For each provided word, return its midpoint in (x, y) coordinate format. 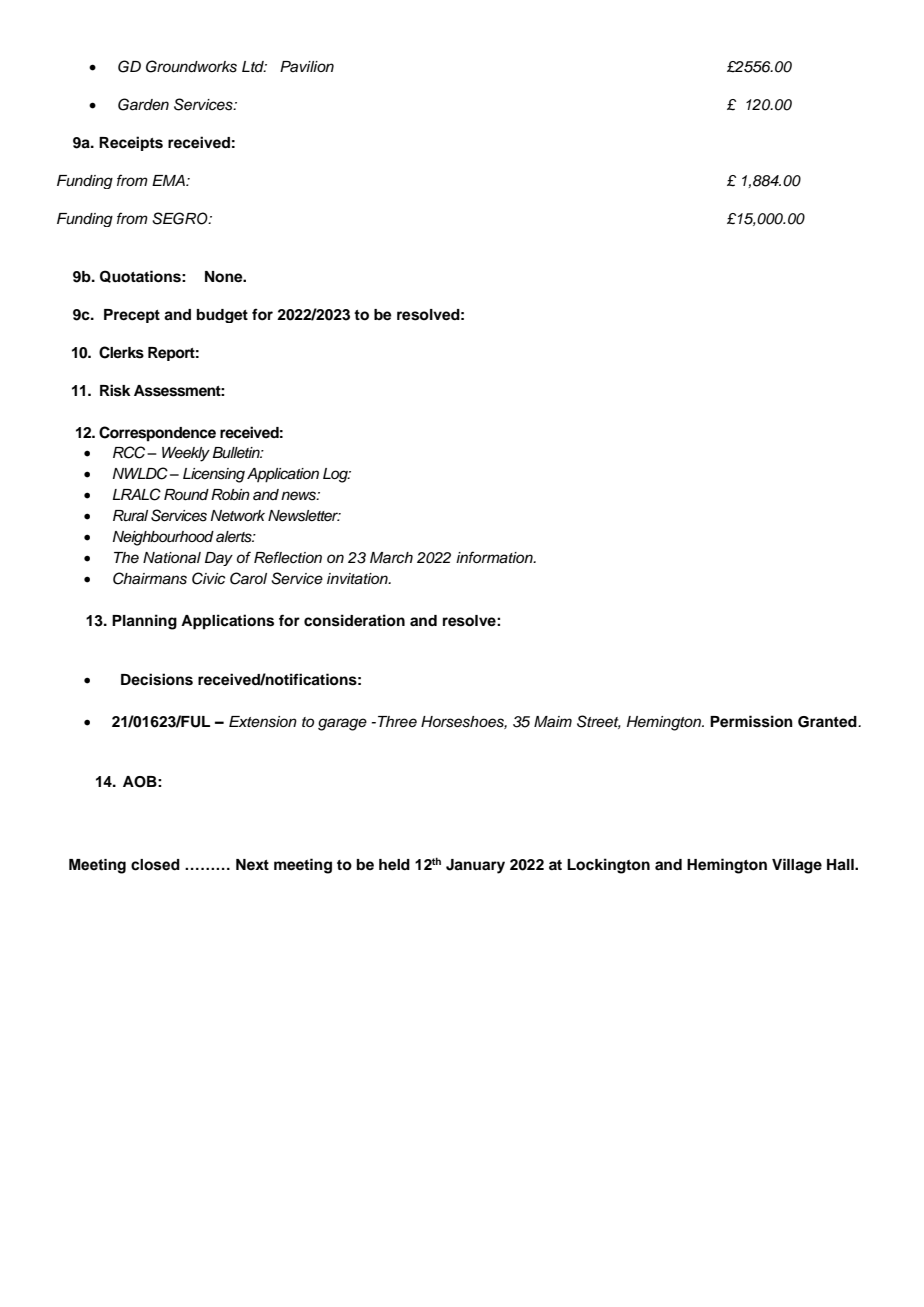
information (495, 557)
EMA (169, 180)
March (391, 558)
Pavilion (307, 66)
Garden (143, 104)
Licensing (214, 475)
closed (155, 865)
